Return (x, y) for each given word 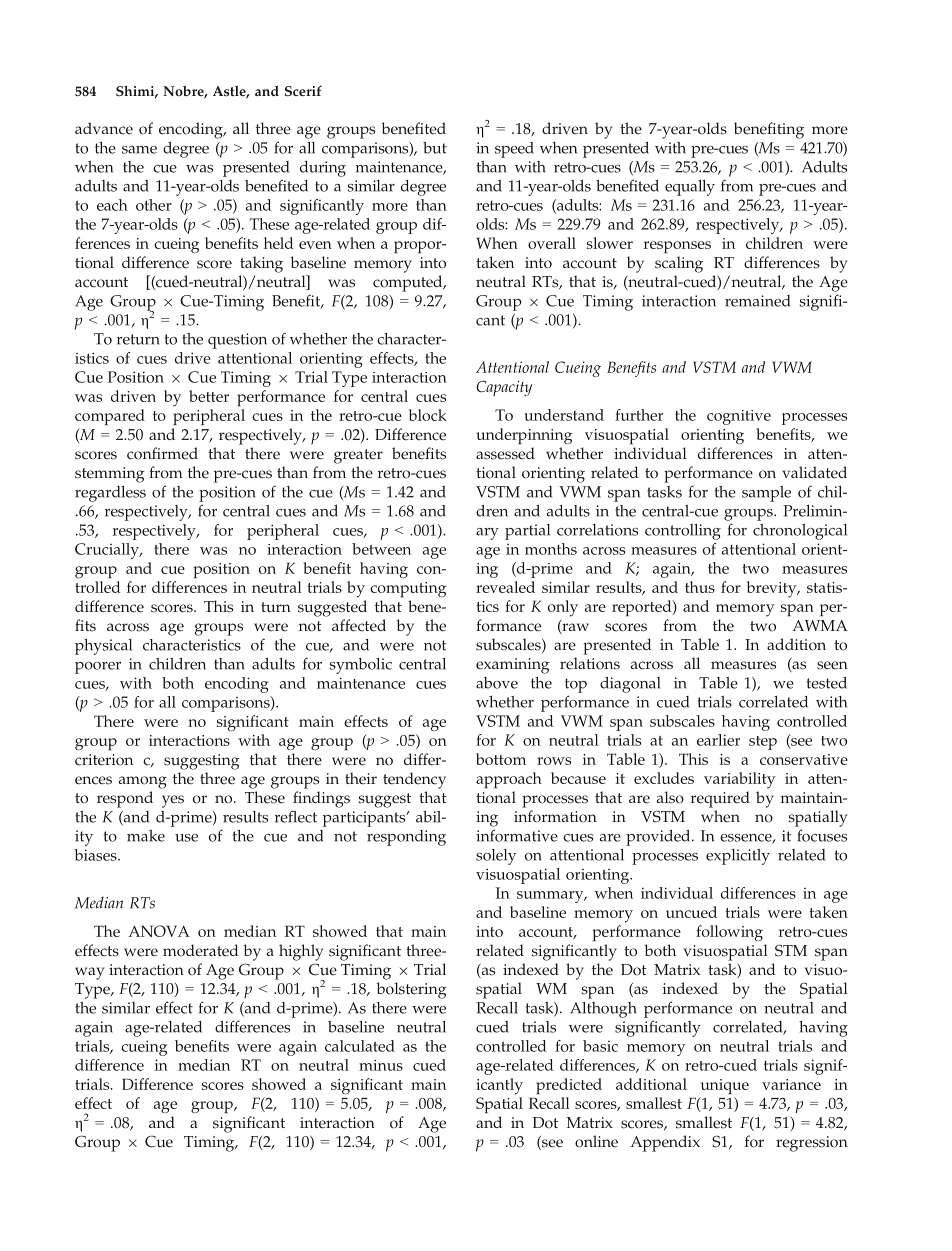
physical (103, 647)
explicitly (738, 857)
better (209, 396)
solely (496, 857)
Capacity (504, 389)
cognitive (739, 417)
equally (690, 188)
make (146, 836)
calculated (360, 1046)
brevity (773, 589)
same (139, 150)
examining (513, 666)
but (435, 148)
